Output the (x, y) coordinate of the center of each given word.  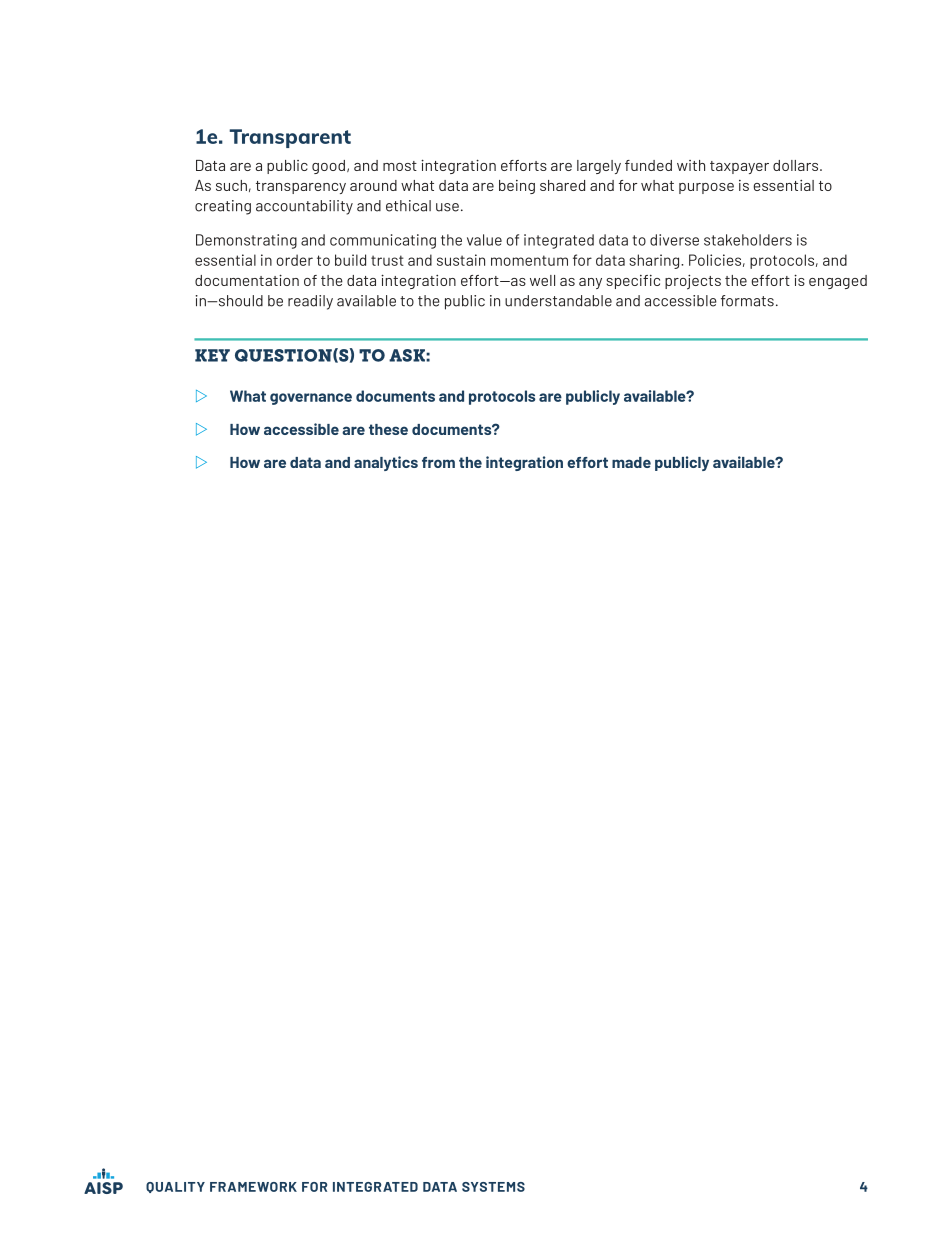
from (438, 462)
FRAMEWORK (253, 1187)
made (631, 462)
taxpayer (739, 167)
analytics (386, 463)
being (517, 187)
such (231, 185)
